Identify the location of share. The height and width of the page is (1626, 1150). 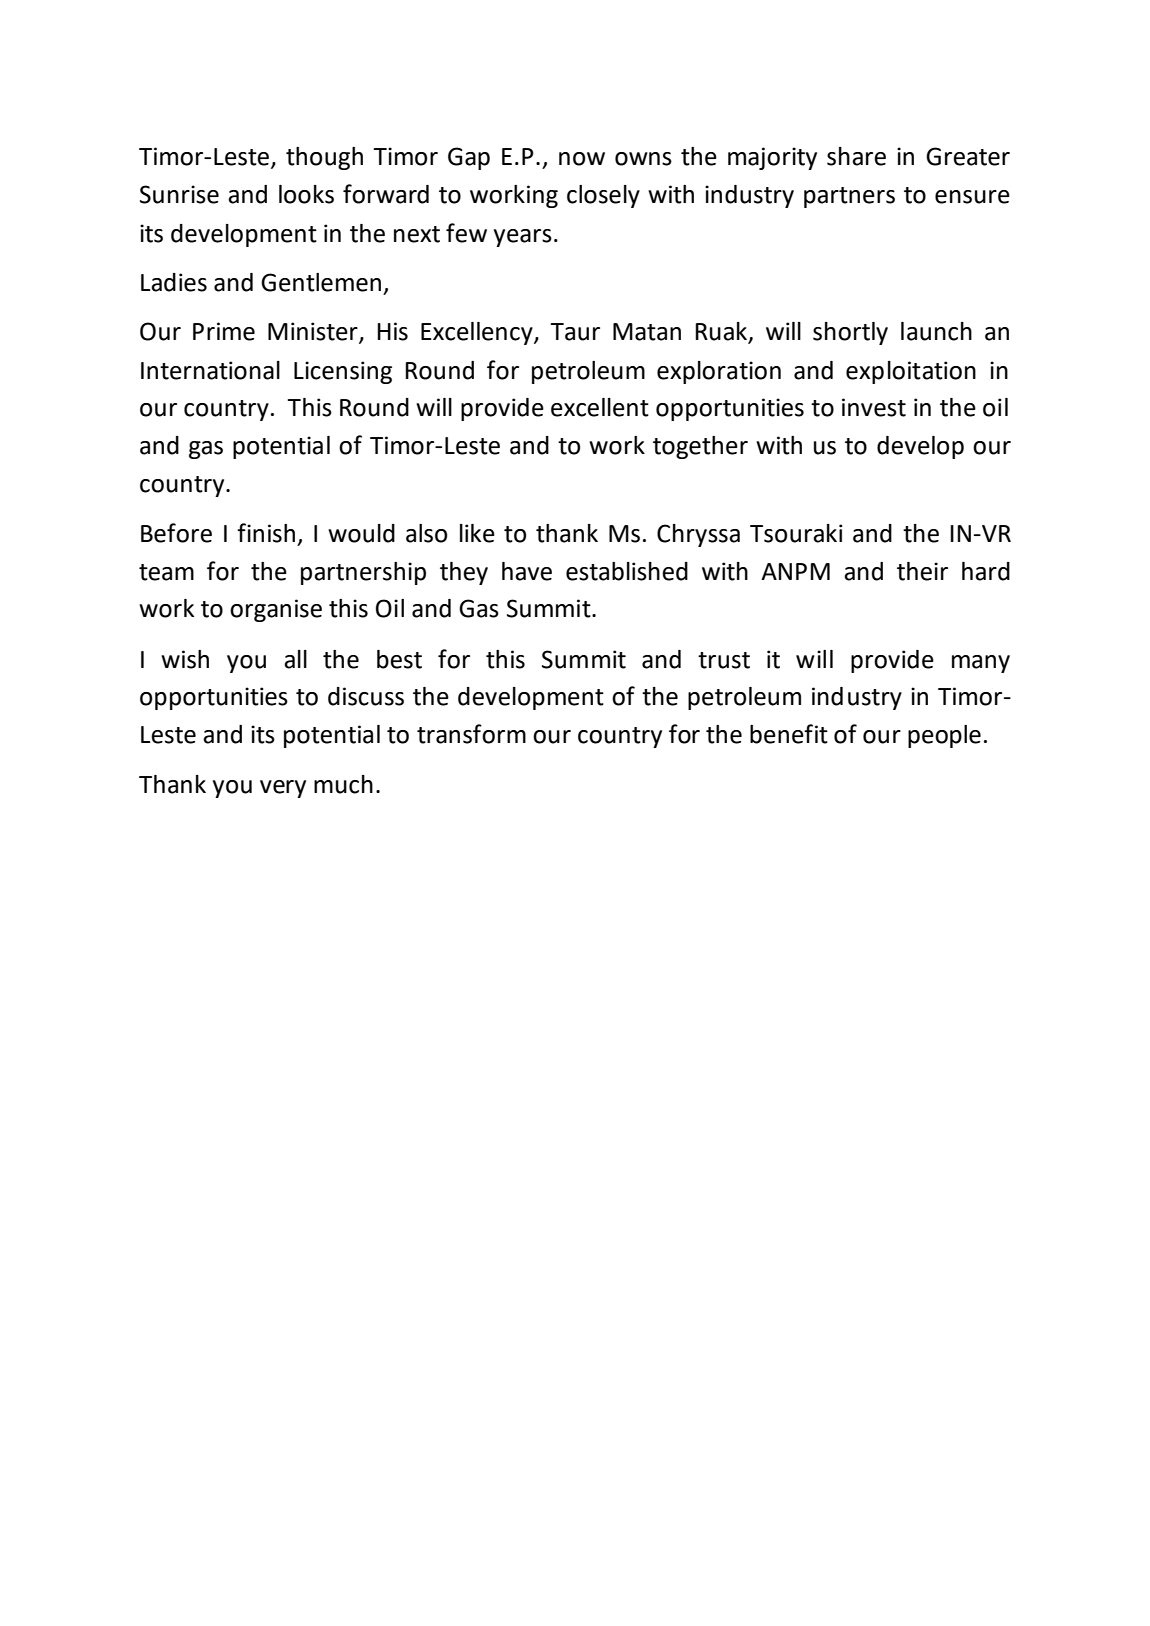
(856, 156).
